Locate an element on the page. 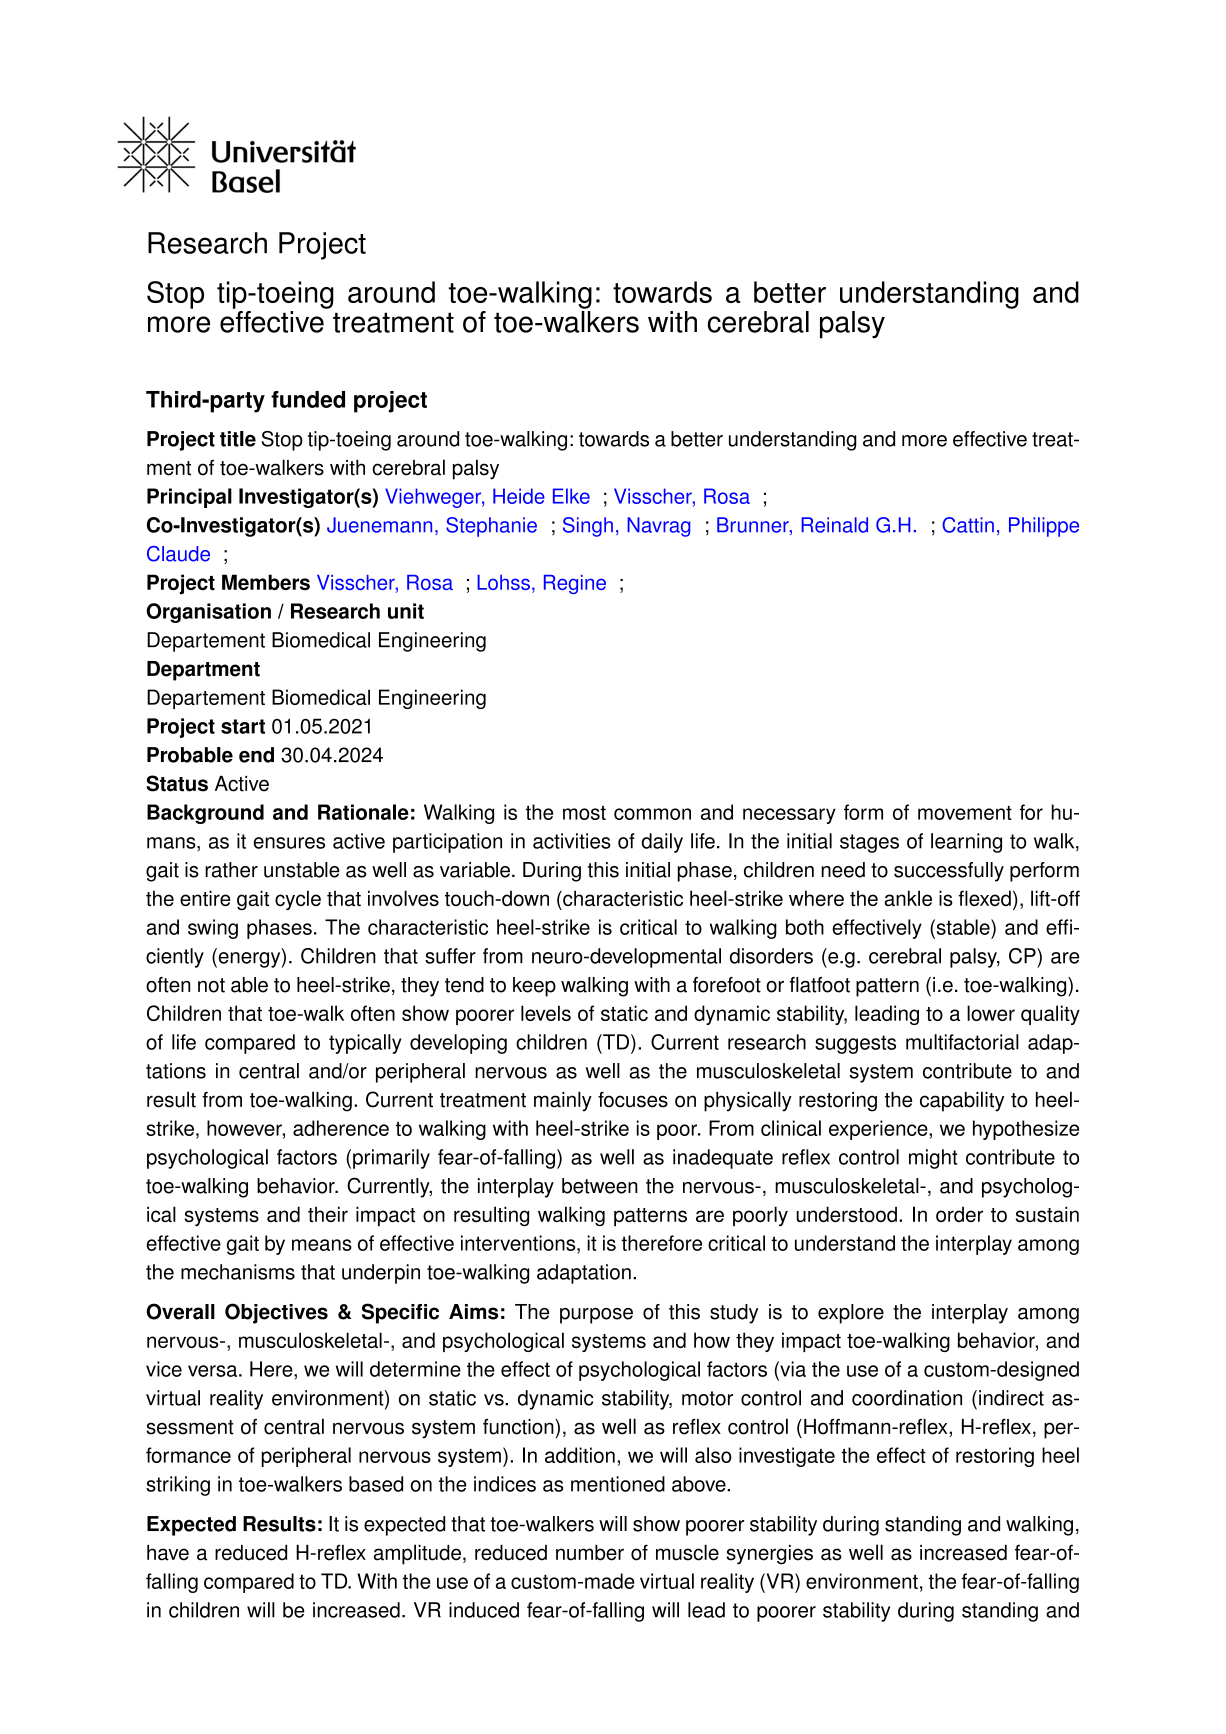 The width and height of the document is (1226, 1734). have is located at coordinates (168, 1553).
